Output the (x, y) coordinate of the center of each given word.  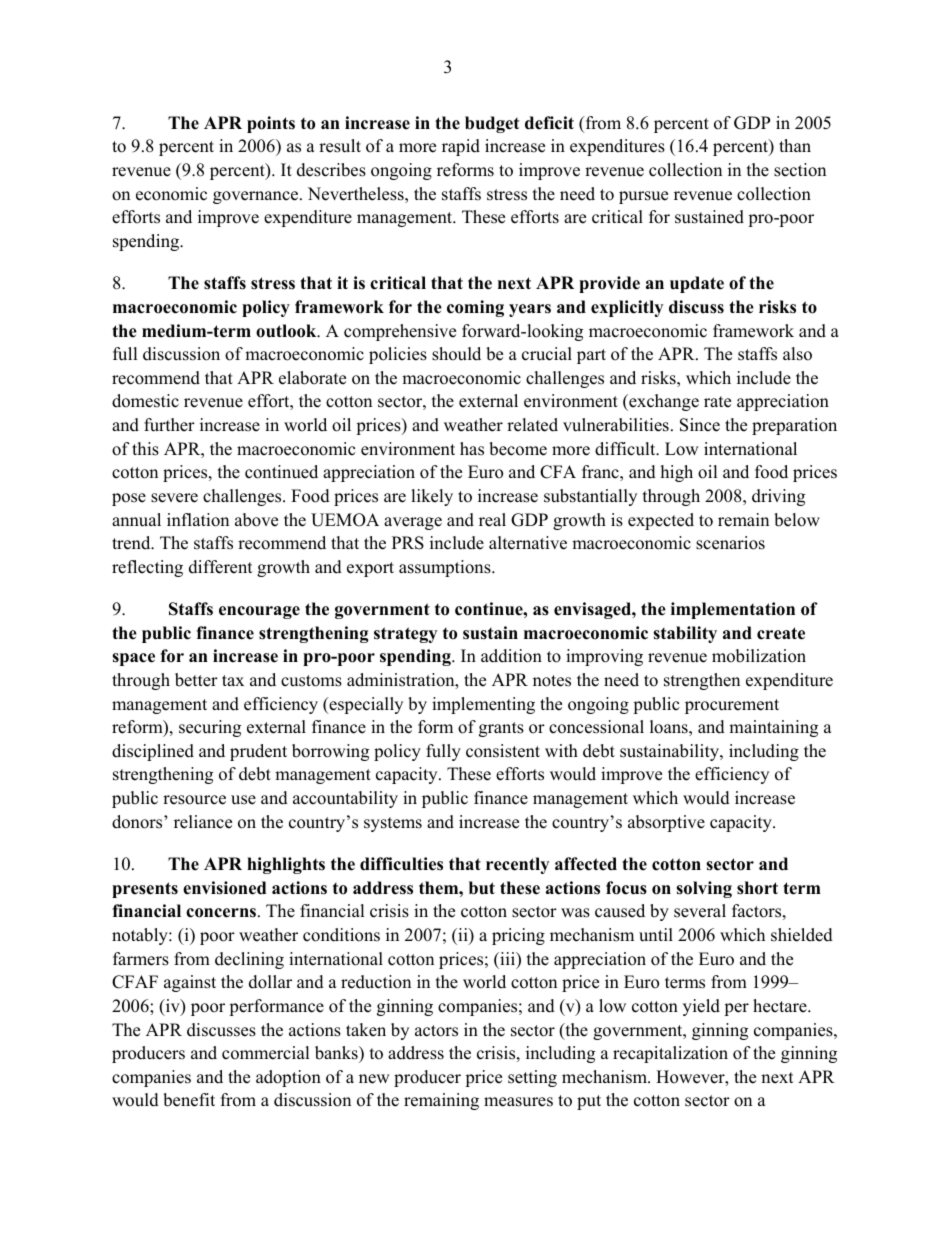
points (271, 124)
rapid (461, 147)
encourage (259, 612)
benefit (189, 1100)
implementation (733, 610)
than (795, 145)
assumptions (446, 568)
